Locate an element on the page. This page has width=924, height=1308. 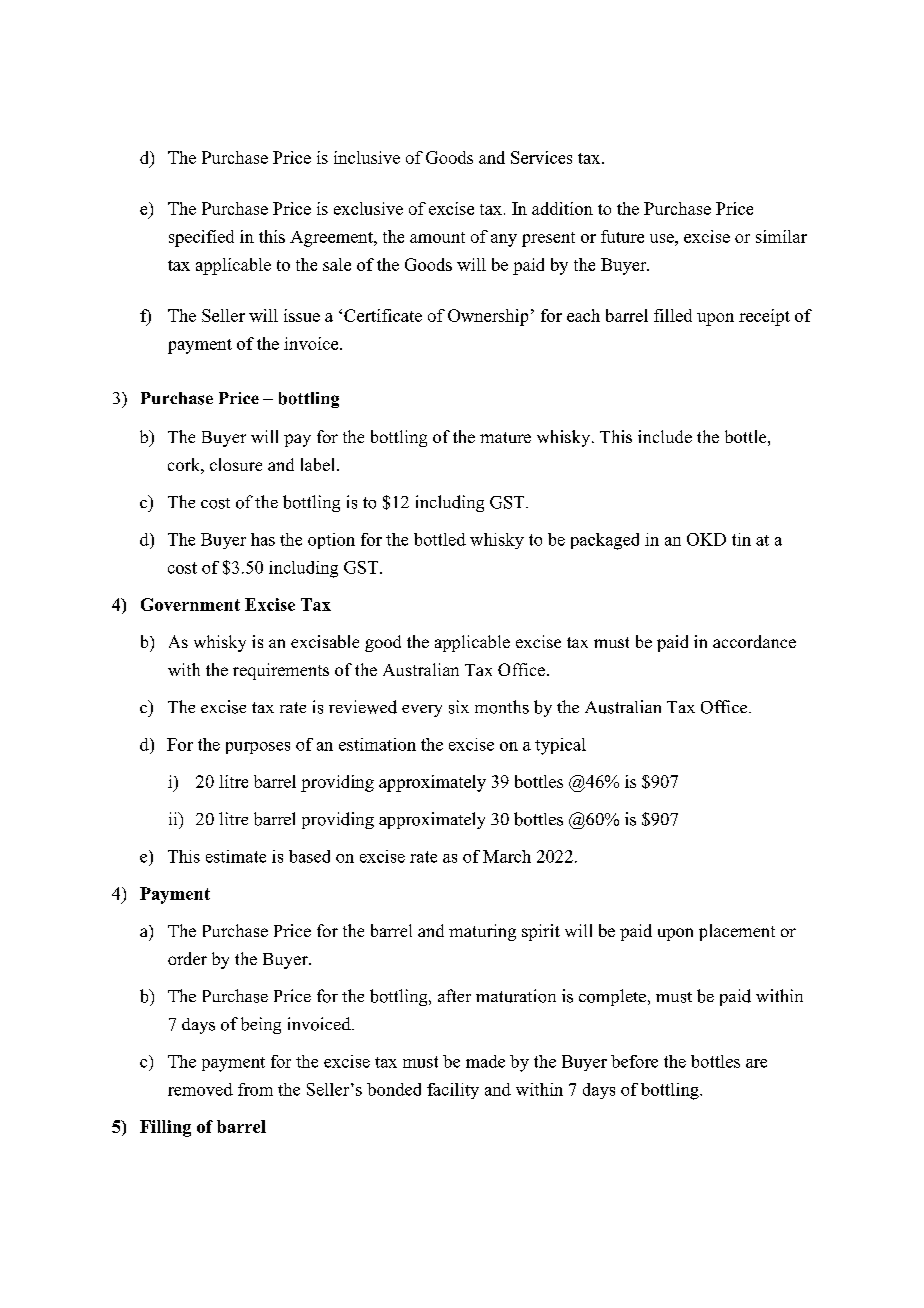
facility is located at coordinates (453, 1091).
